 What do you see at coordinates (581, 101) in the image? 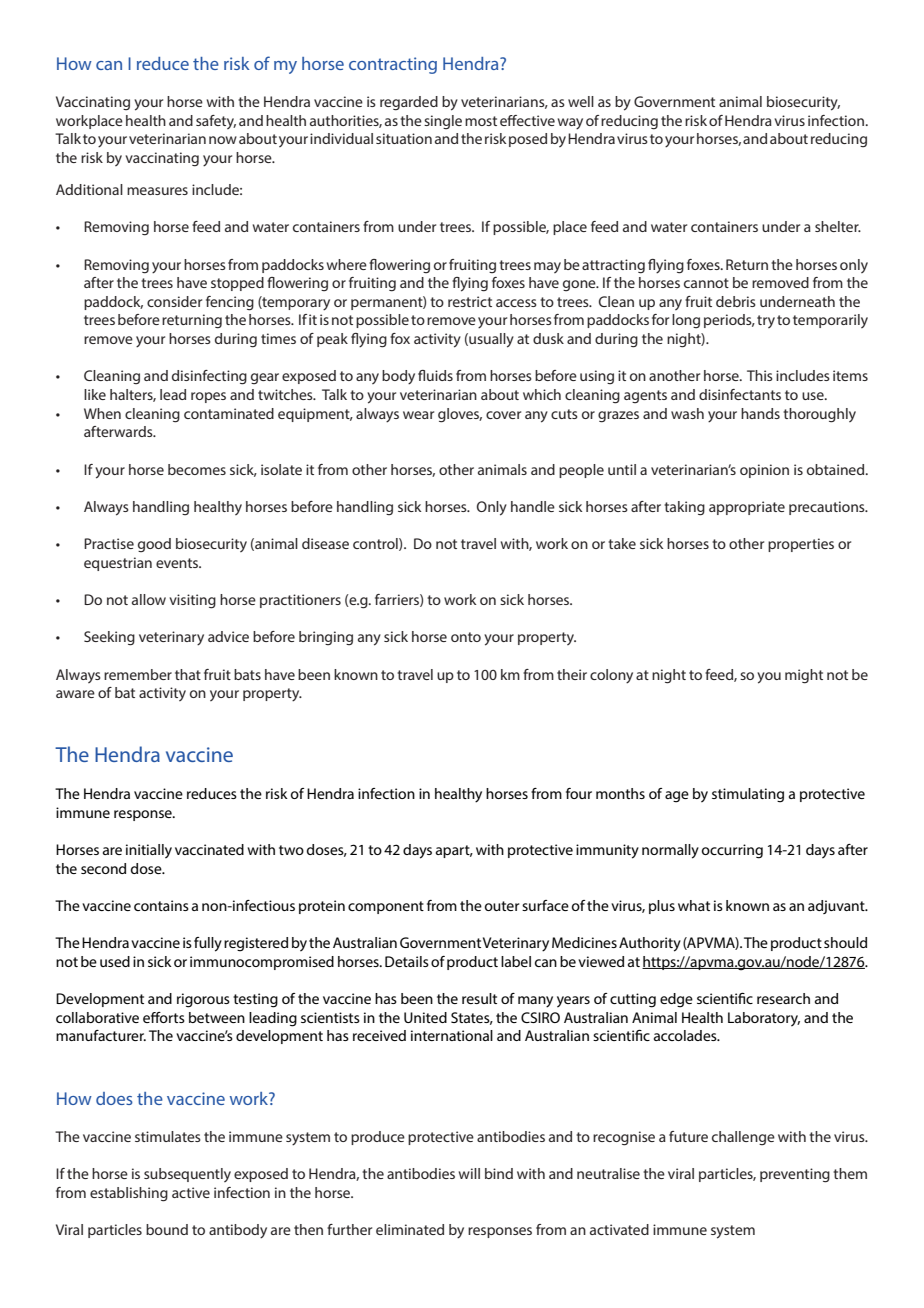
I see `well` at bounding box center [581, 101].
